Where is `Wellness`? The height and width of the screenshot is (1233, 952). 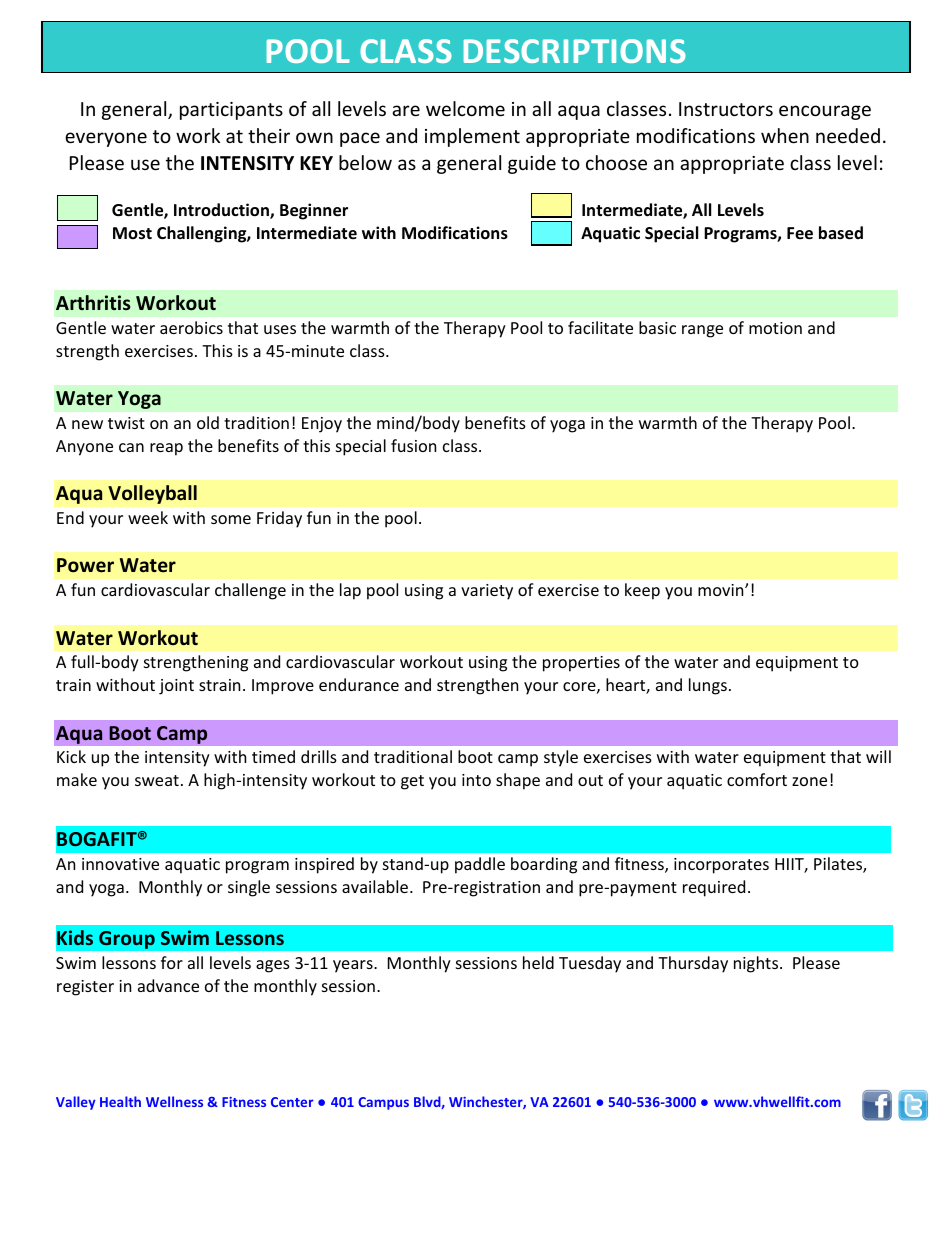
Wellness is located at coordinates (174, 1101).
